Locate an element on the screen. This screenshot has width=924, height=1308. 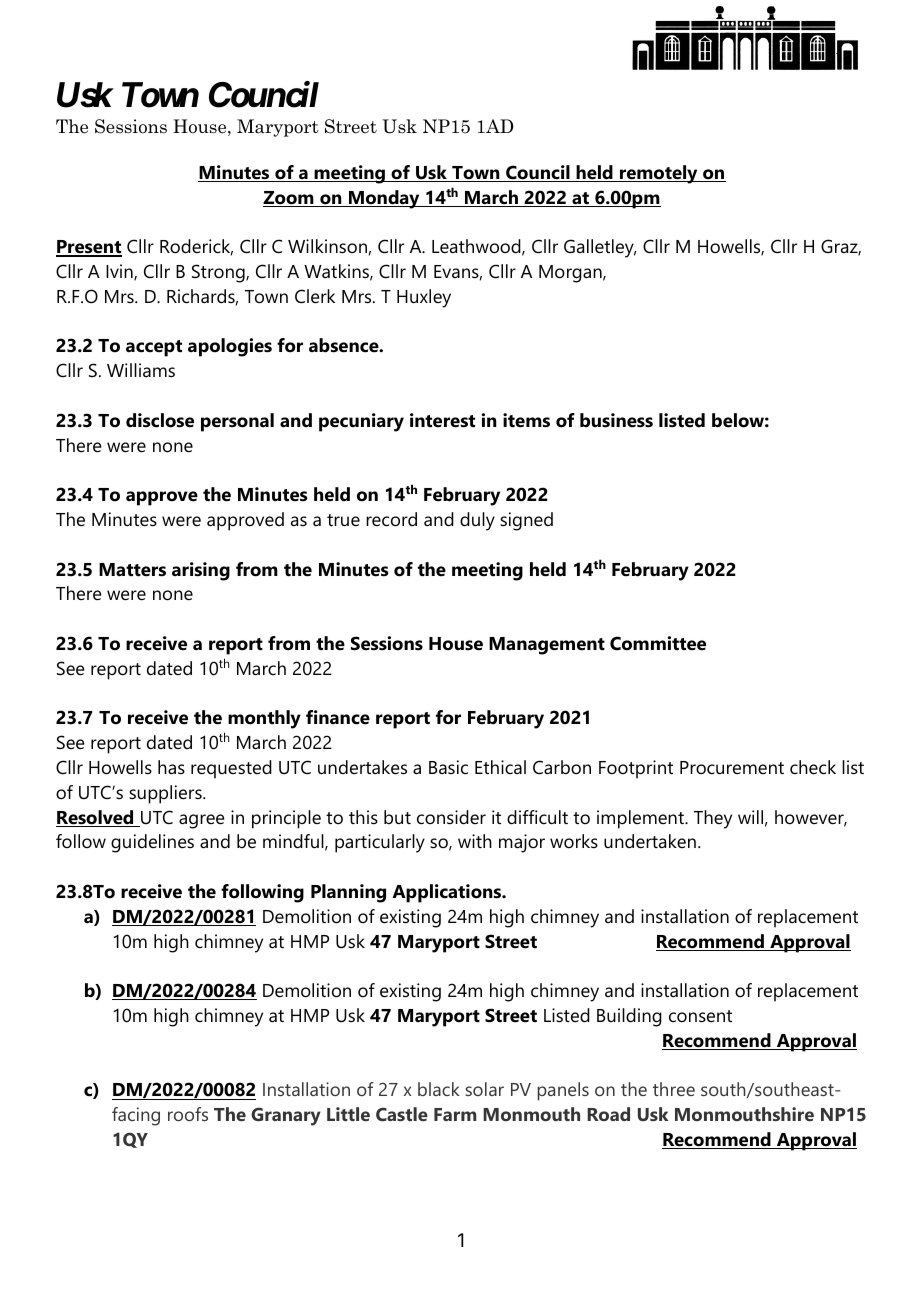
Monday is located at coordinates (384, 199).
